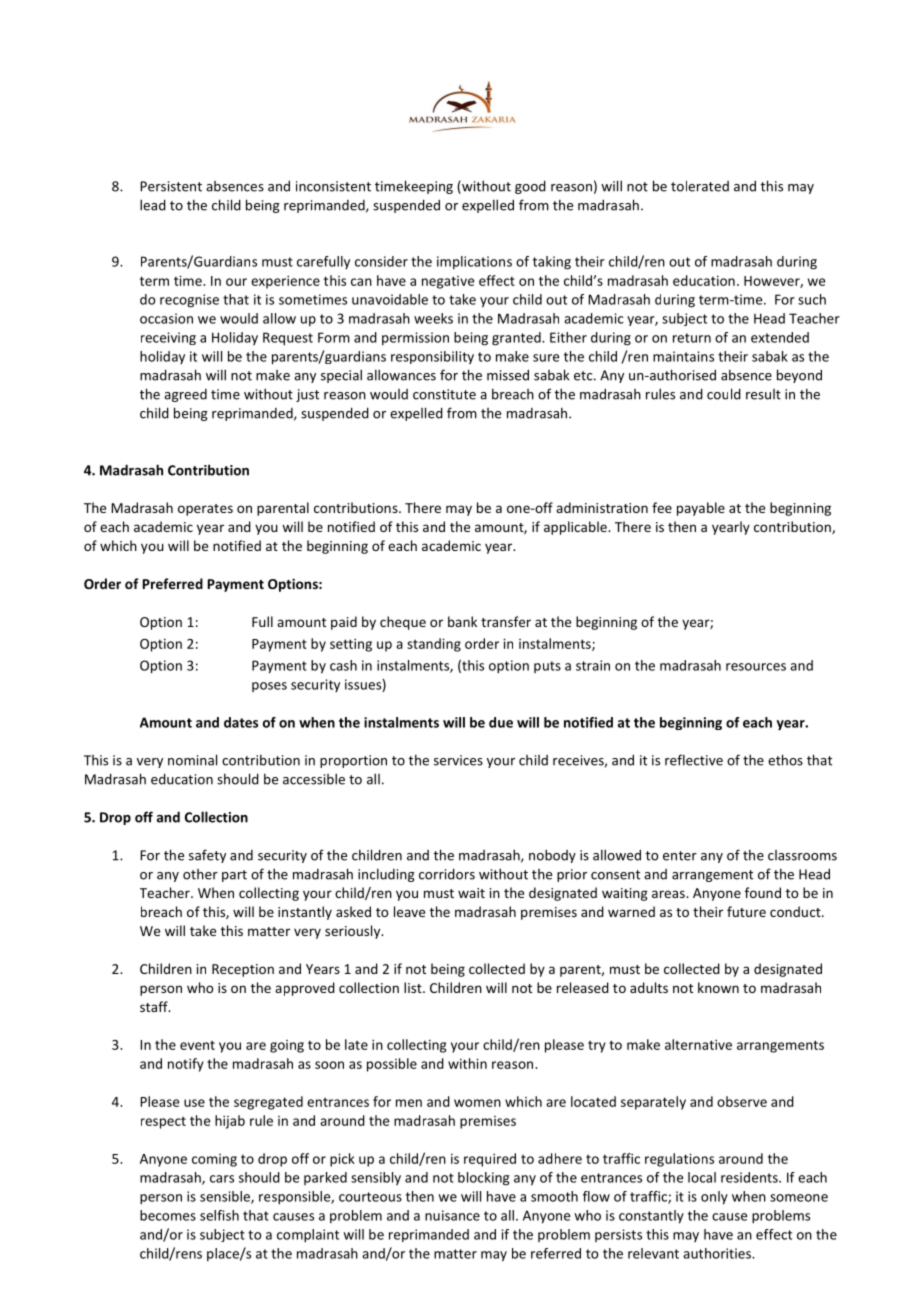  What do you see at coordinates (241, 722) in the screenshot?
I see `dates` at bounding box center [241, 722].
